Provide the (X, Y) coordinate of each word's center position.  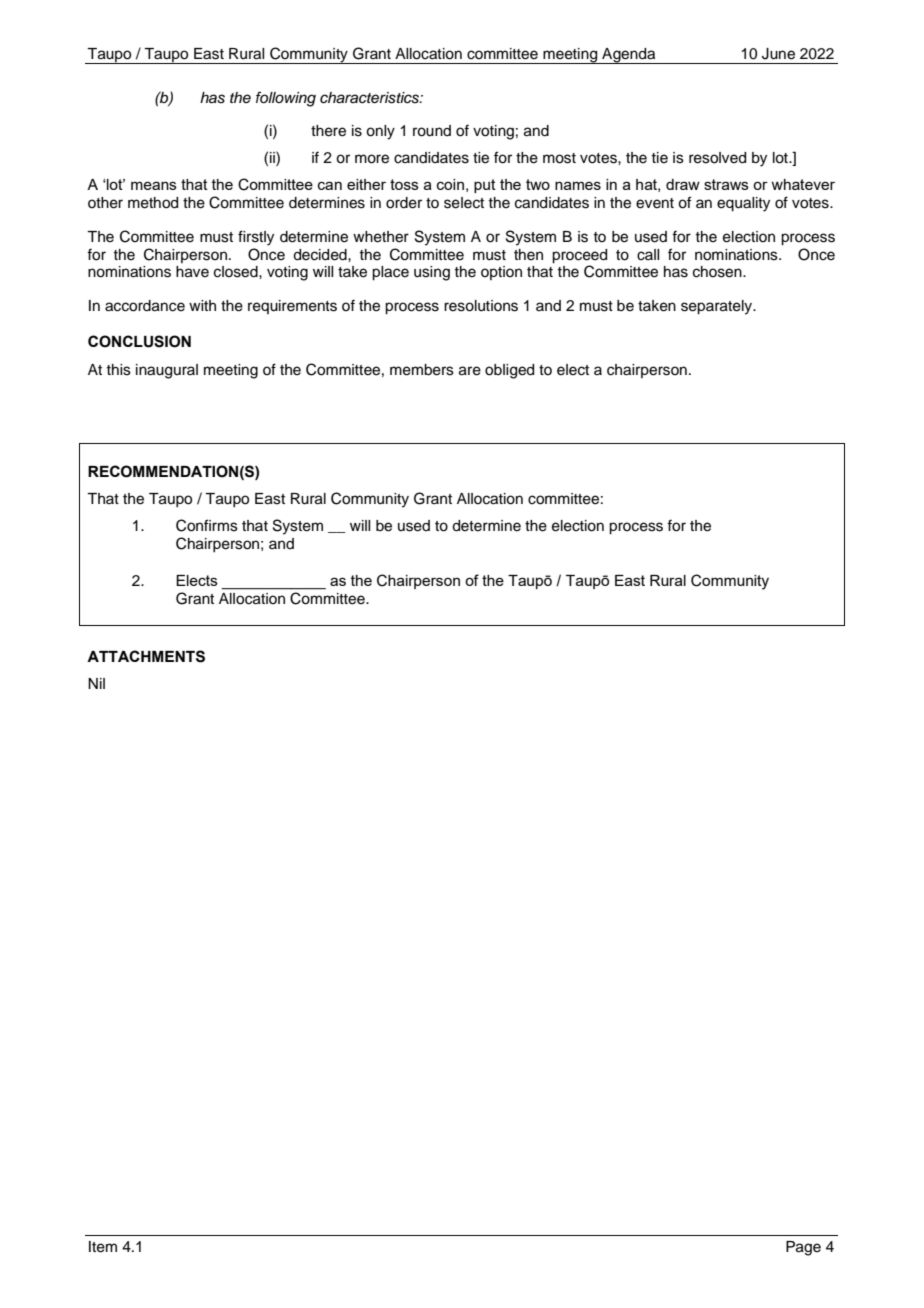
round (432, 131)
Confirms (207, 525)
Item (103, 1247)
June (778, 54)
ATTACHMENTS (146, 656)
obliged (509, 371)
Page (803, 1248)
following (286, 99)
